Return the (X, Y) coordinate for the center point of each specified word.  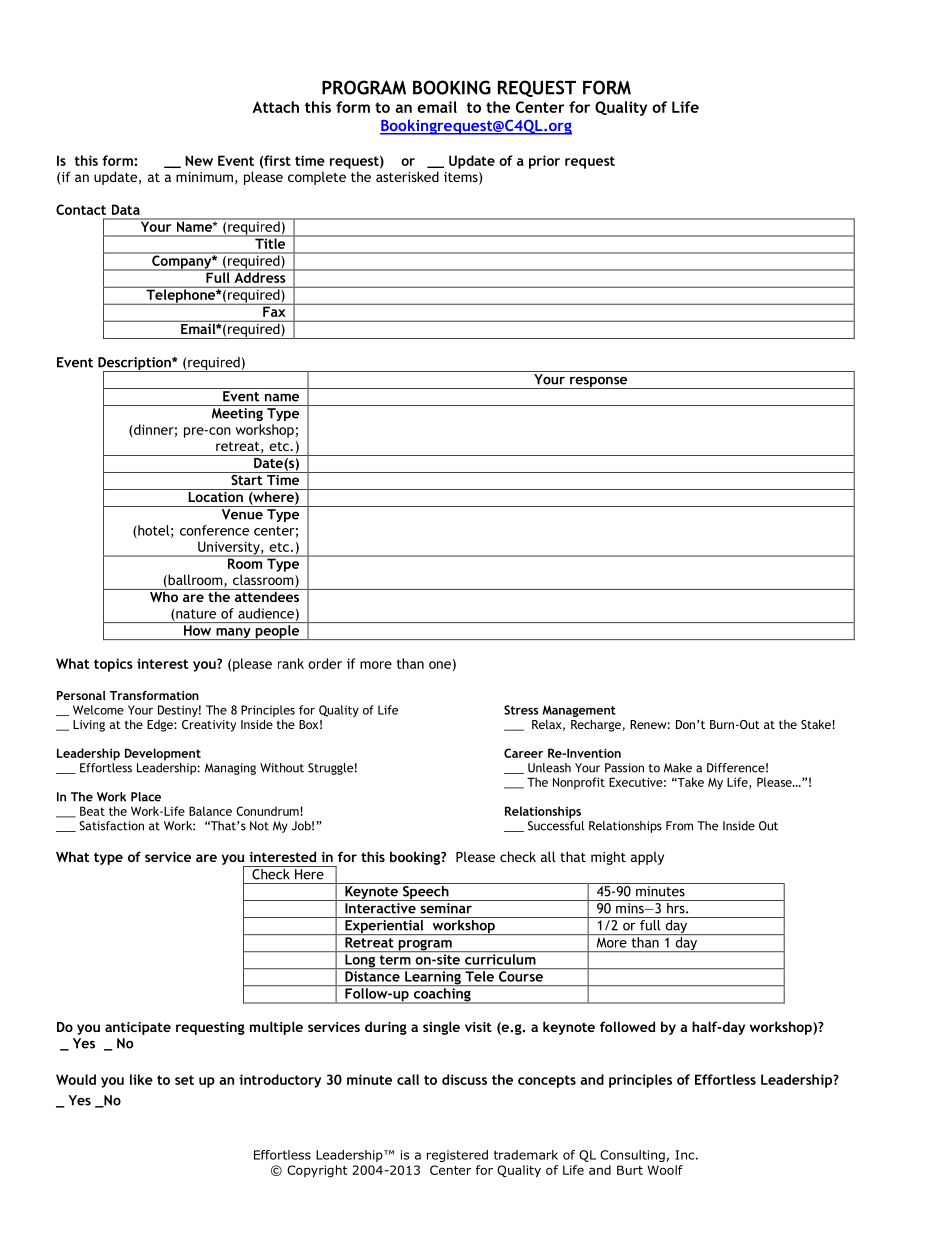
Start (247, 478)
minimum (204, 177)
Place (146, 797)
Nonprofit (579, 783)
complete (317, 178)
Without (282, 768)
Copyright (317, 1171)
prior (544, 162)
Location (215, 495)
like (141, 1079)
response (599, 382)
